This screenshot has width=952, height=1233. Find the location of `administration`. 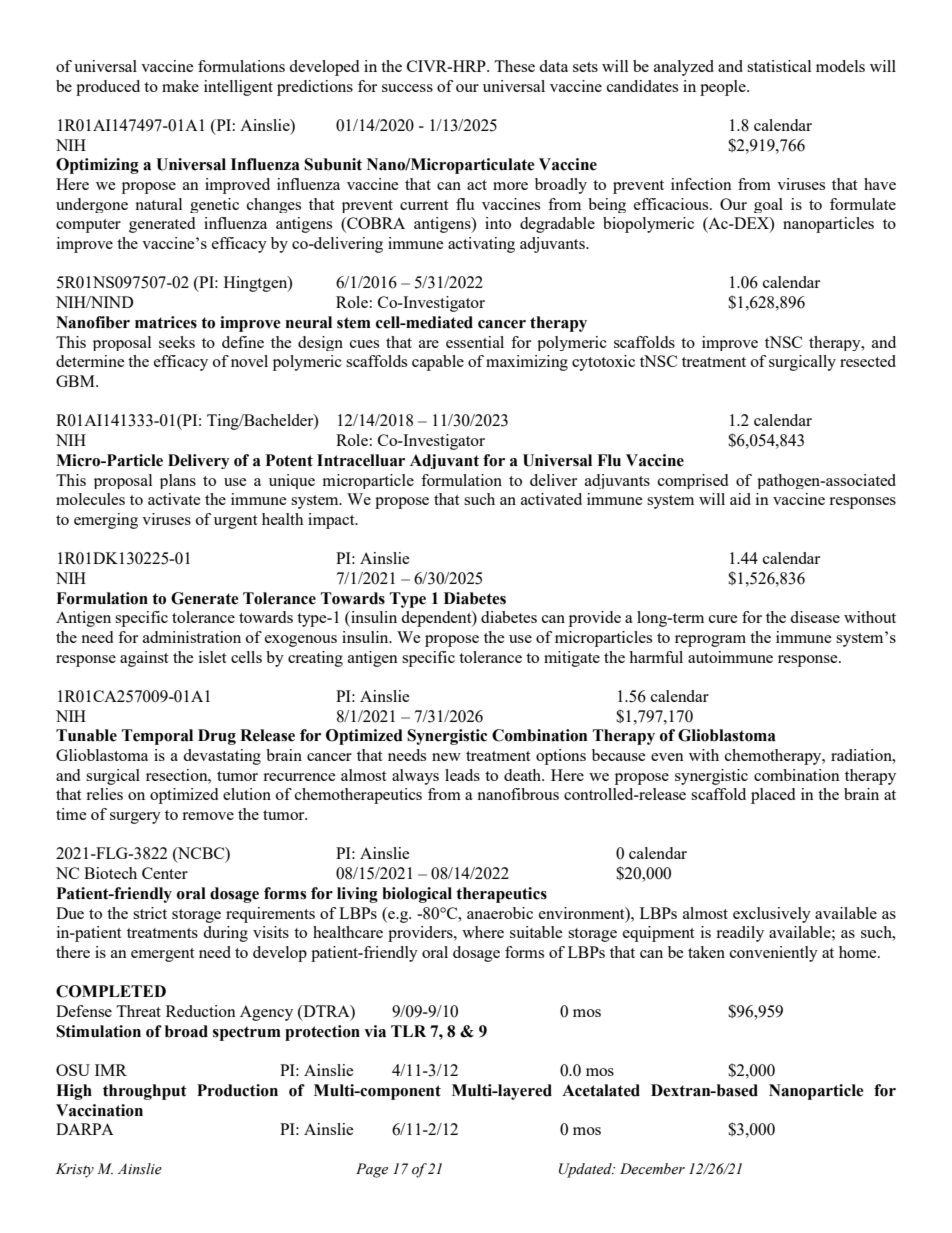

administration is located at coordinates (192, 637).
